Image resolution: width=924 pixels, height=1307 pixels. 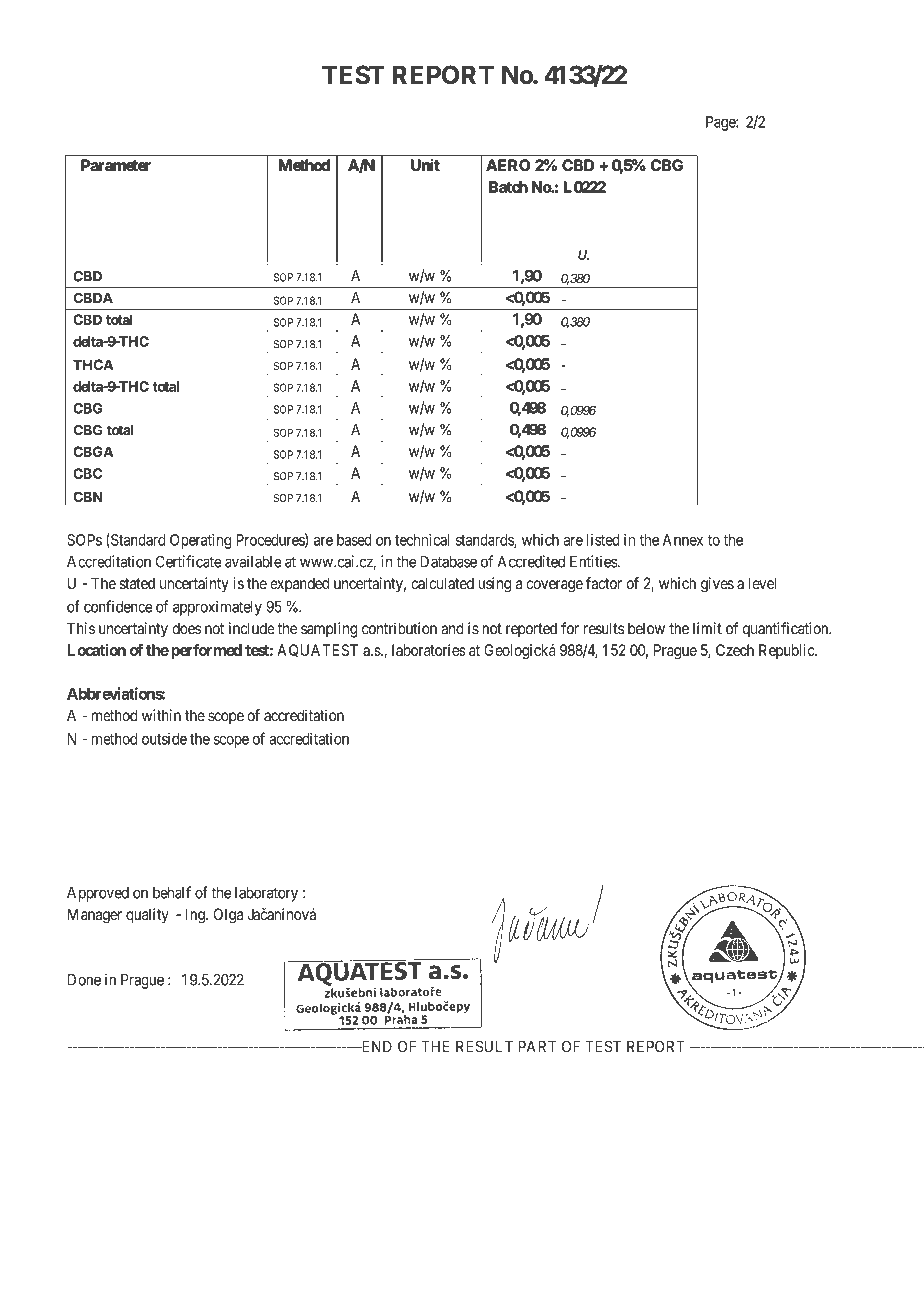 What do you see at coordinates (442, 583) in the image?
I see `calculated` at bounding box center [442, 583].
